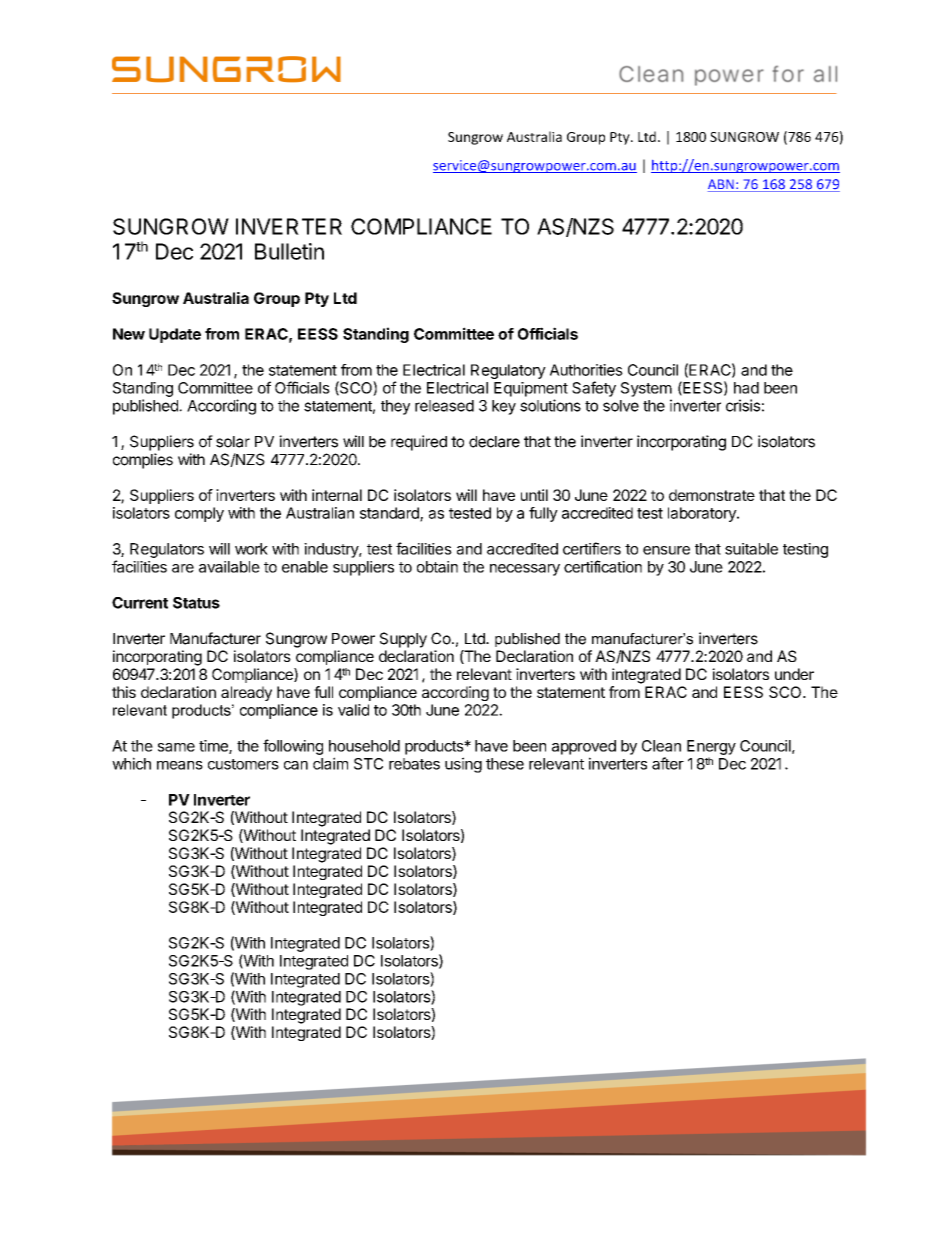 Image resolution: width=952 pixels, height=1233 pixels. Describe the element at coordinates (586, 370) in the screenshot. I see `Authorities` at that location.
